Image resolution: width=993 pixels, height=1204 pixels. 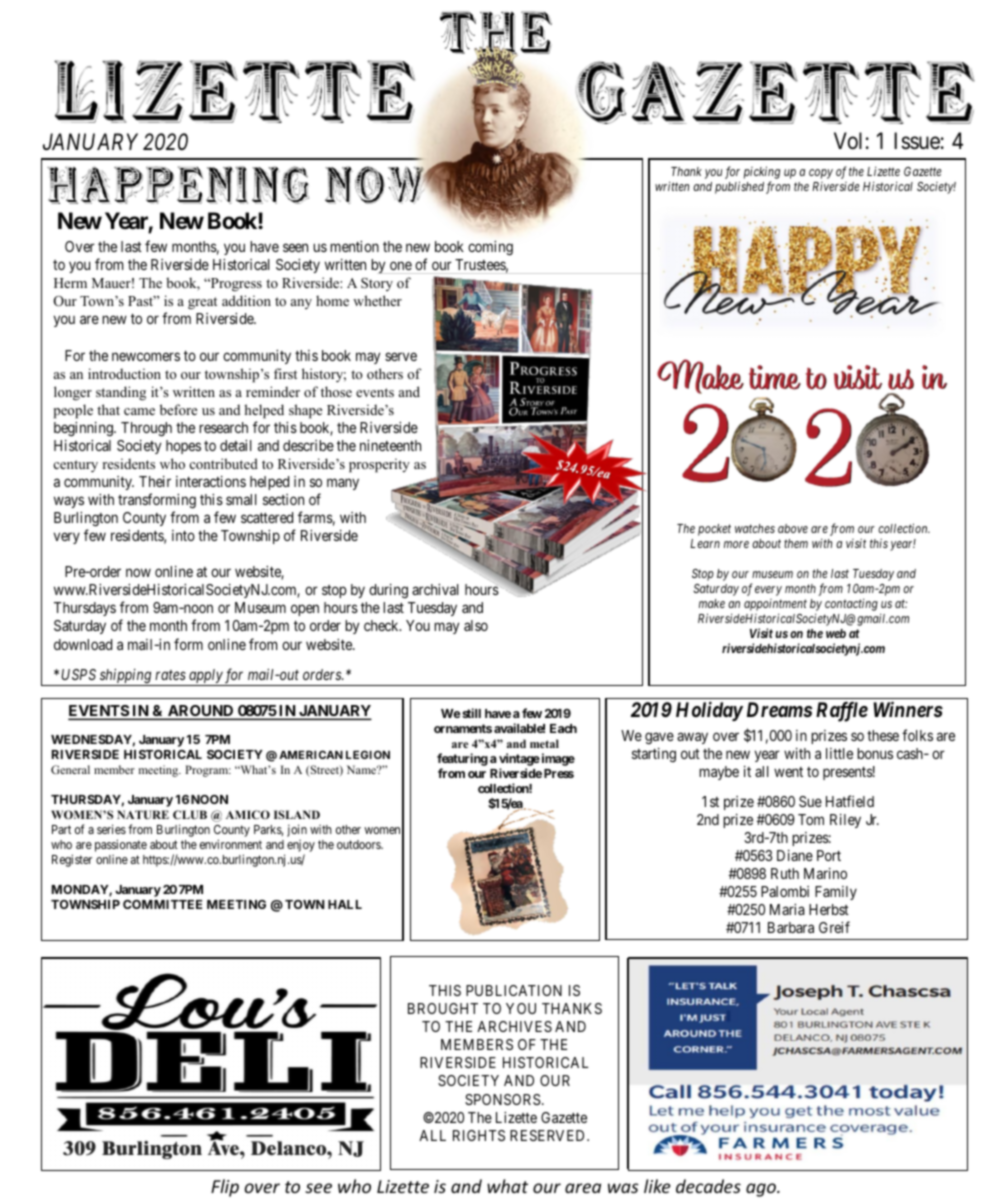 I want to click on copy, so click(x=821, y=174).
